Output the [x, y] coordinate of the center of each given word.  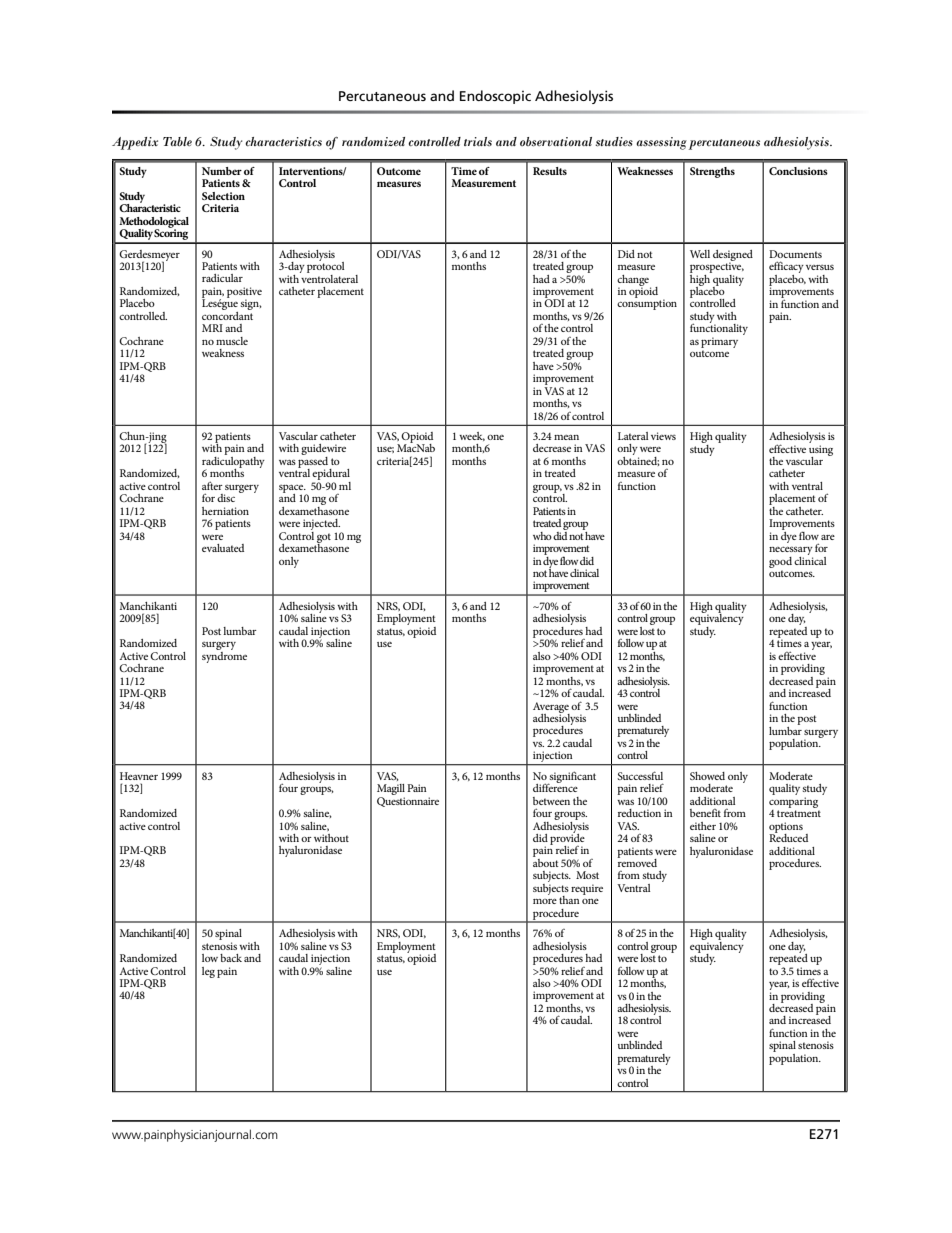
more [545, 901]
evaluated [223, 548]
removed [637, 861]
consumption [647, 304]
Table [177, 141]
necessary [791, 552]
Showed [707, 776]
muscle [232, 341]
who [542, 536]
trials [478, 141]
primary [719, 342]
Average [551, 708]
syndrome [224, 656]
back [231, 958]
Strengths [712, 172]
